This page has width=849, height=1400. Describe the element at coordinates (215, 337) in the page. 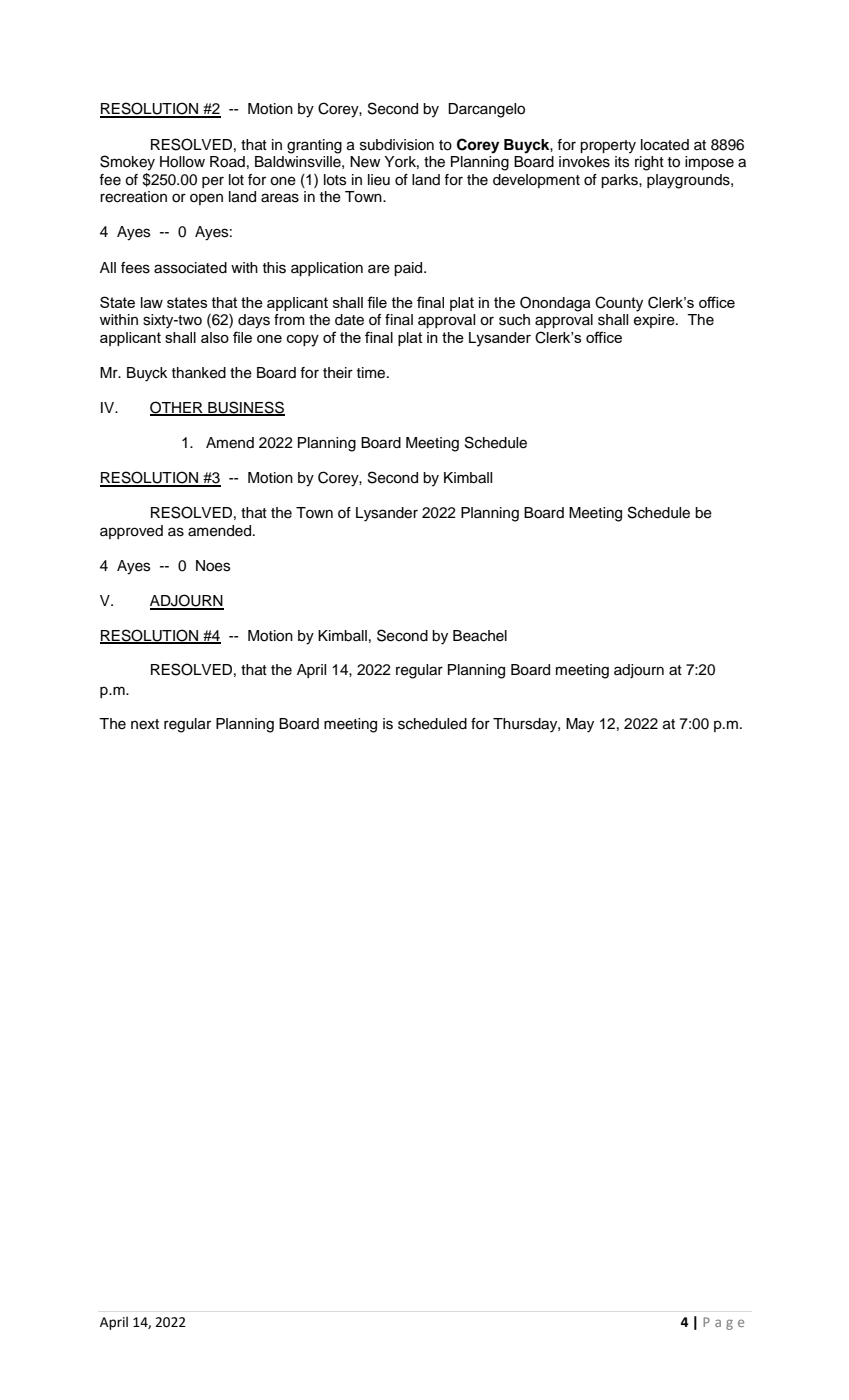

I see `also` at that location.
